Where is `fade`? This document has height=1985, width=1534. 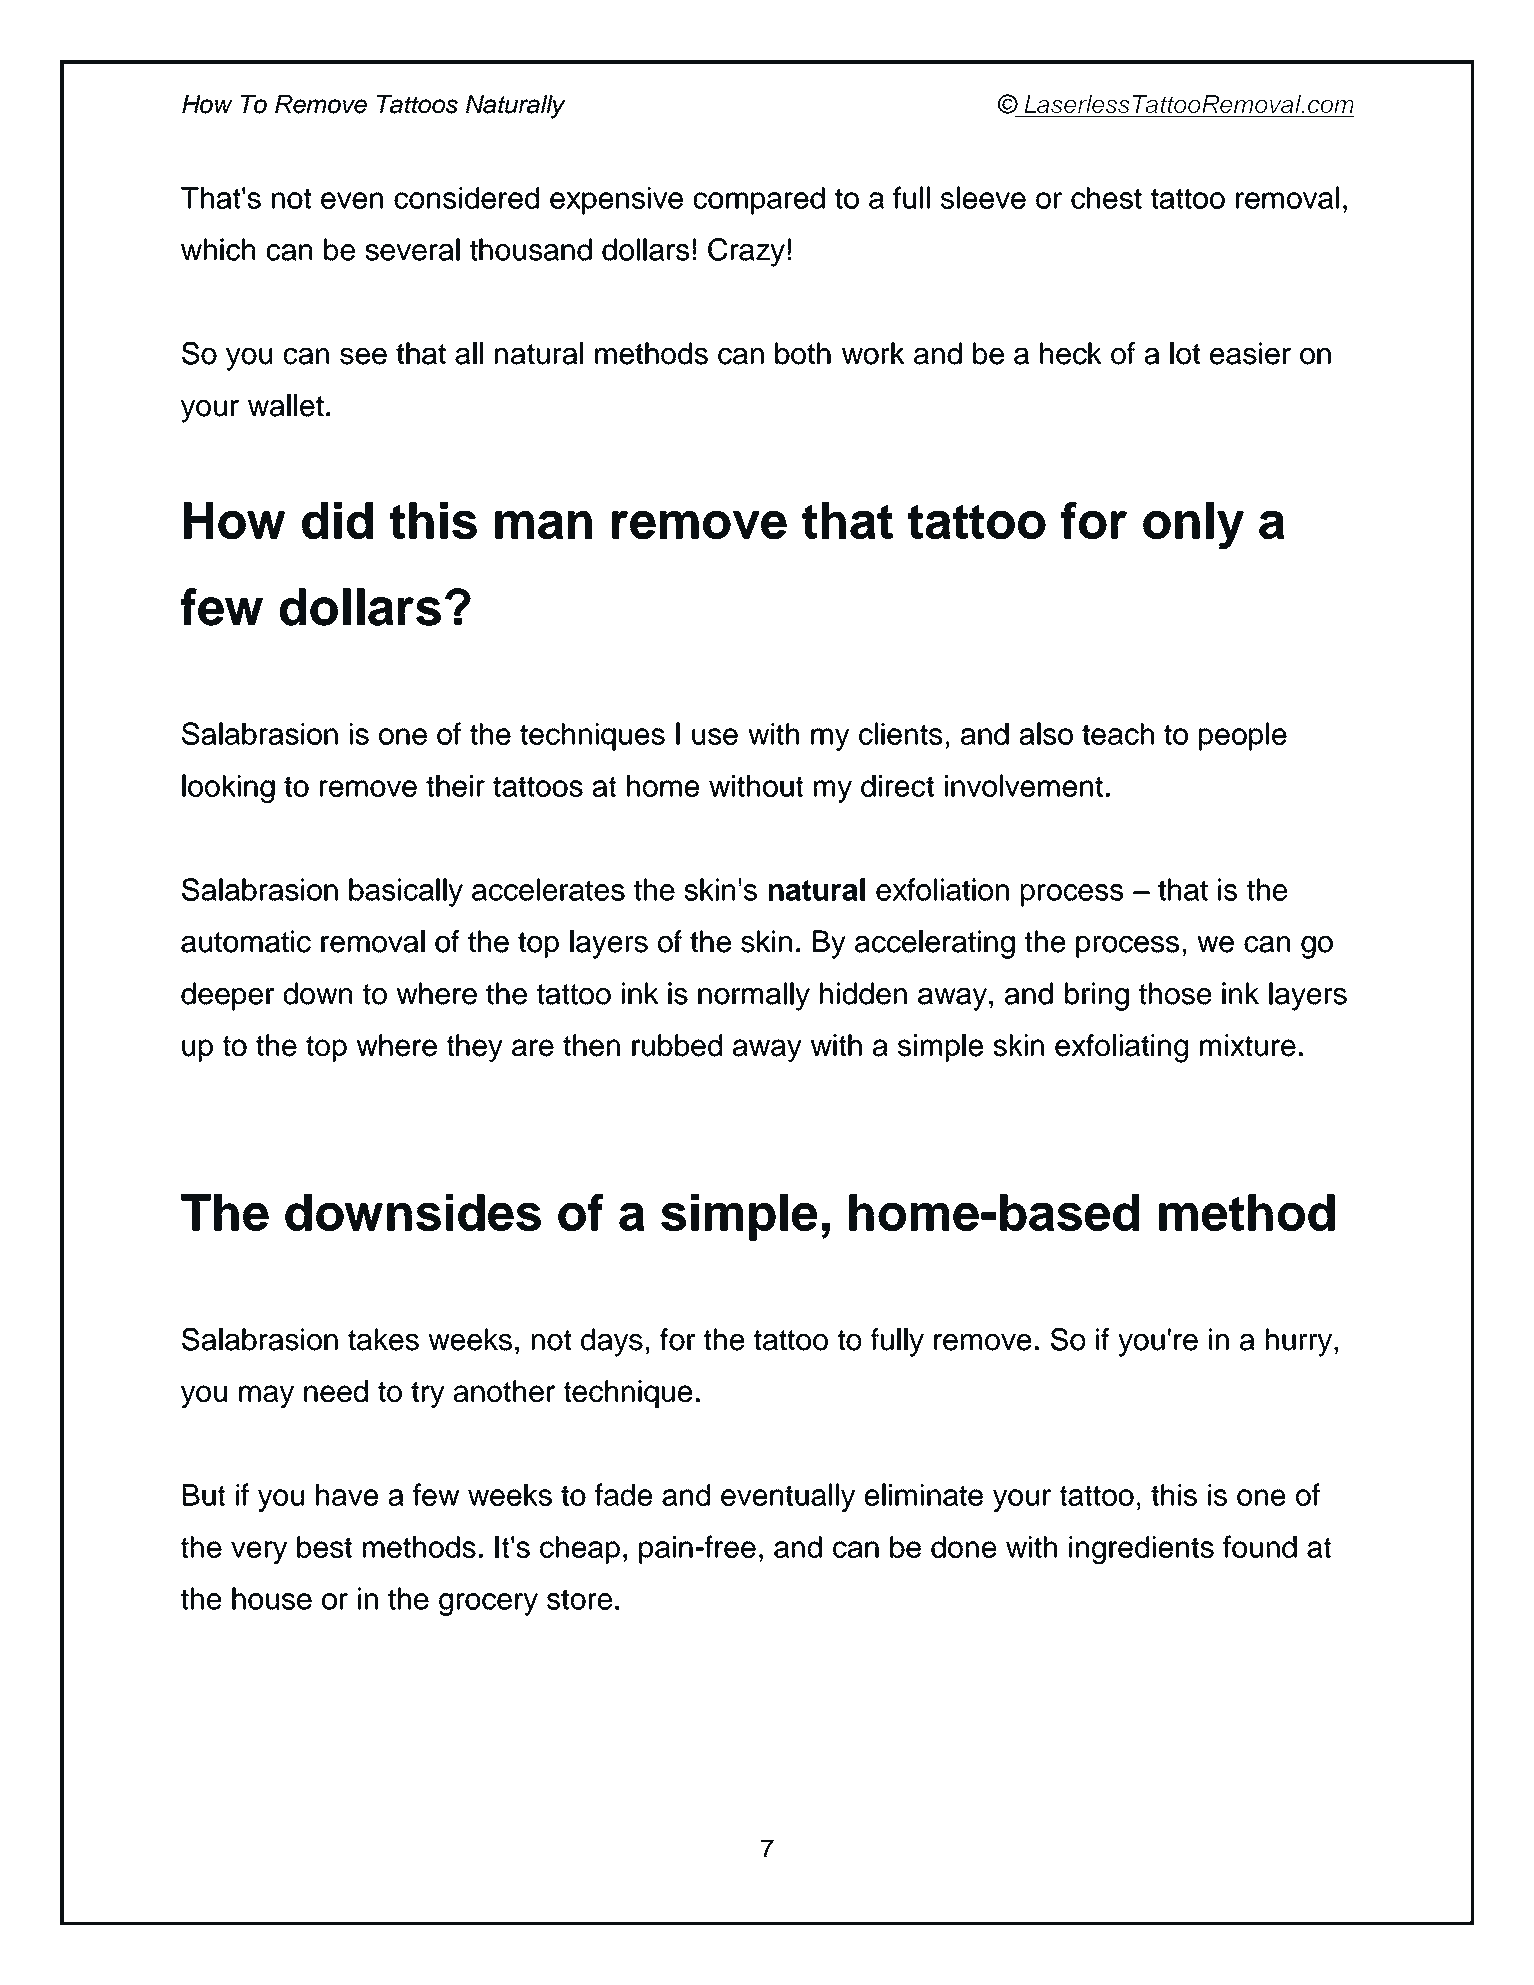
fade is located at coordinates (623, 1494).
